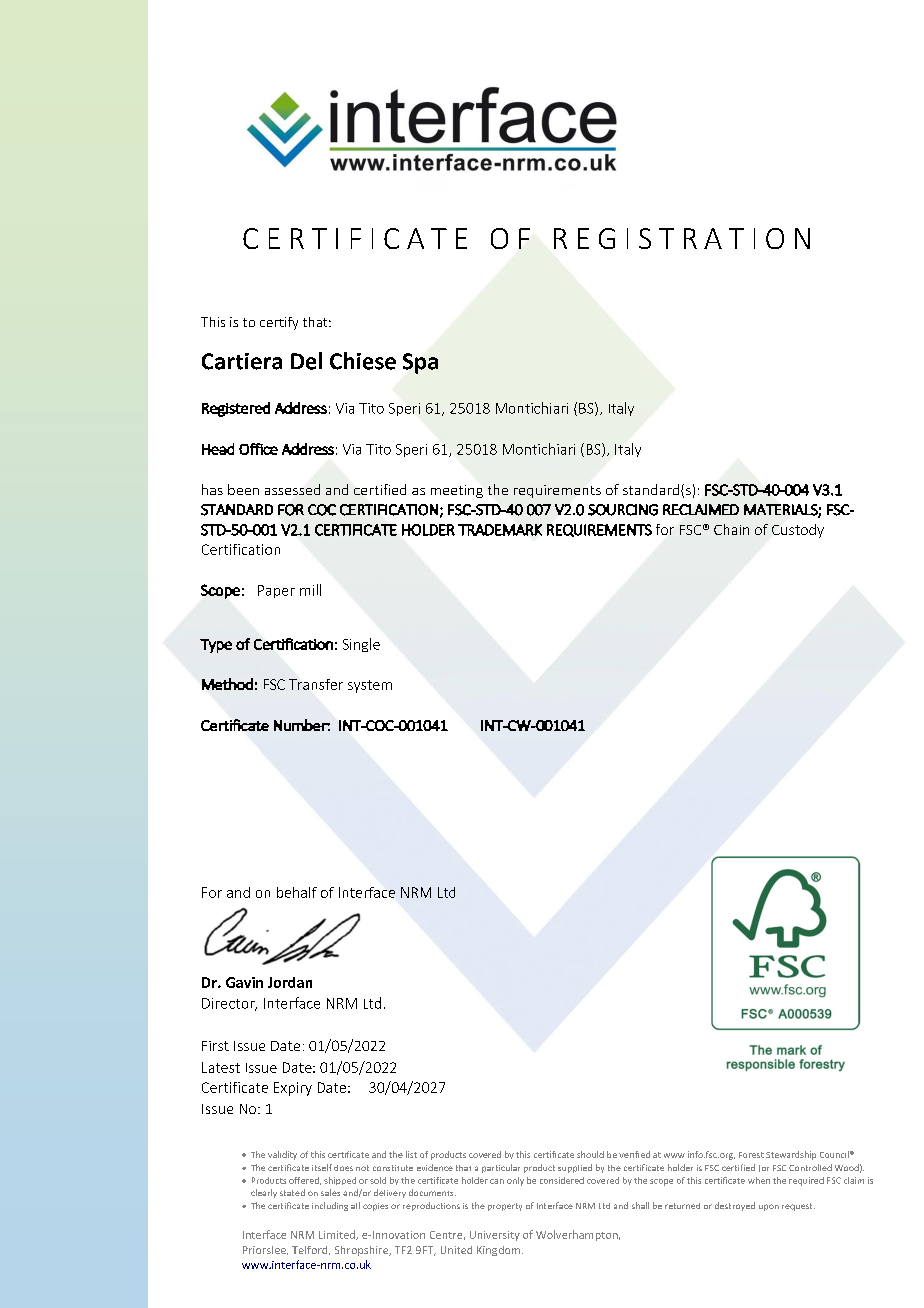  What do you see at coordinates (505, 1207) in the screenshot?
I see `property` at bounding box center [505, 1207].
